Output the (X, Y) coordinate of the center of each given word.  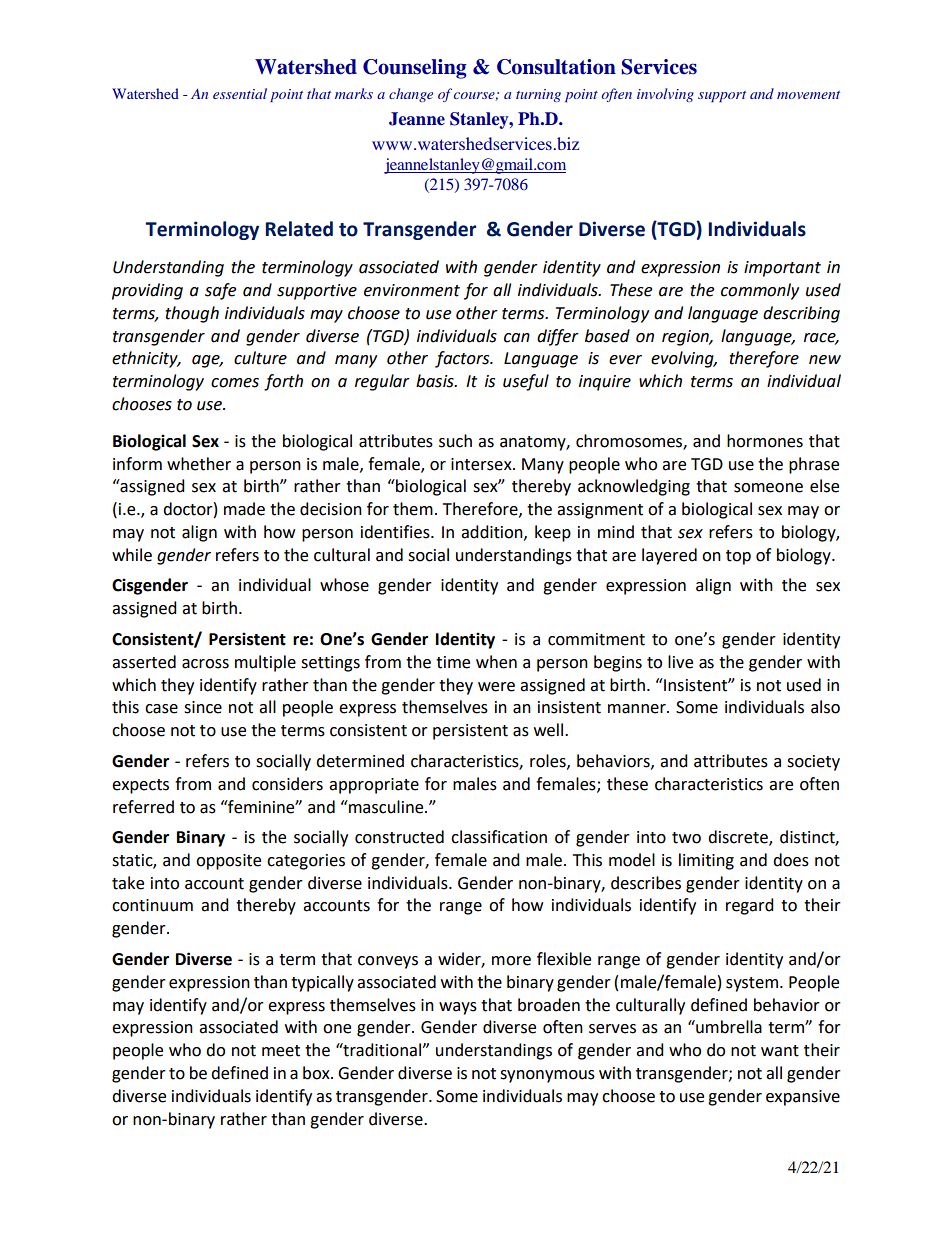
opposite (228, 862)
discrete (739, 838)
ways (458, 1008)
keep (553, 533)
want (780, 1051)
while (132, 555)
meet (281, 1051)
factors (463, 359)
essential (240, 93)
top (738, 557)
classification (499, 837)
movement (808, 95)
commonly (760, 291)
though (192, 314)
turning (538, 95)
